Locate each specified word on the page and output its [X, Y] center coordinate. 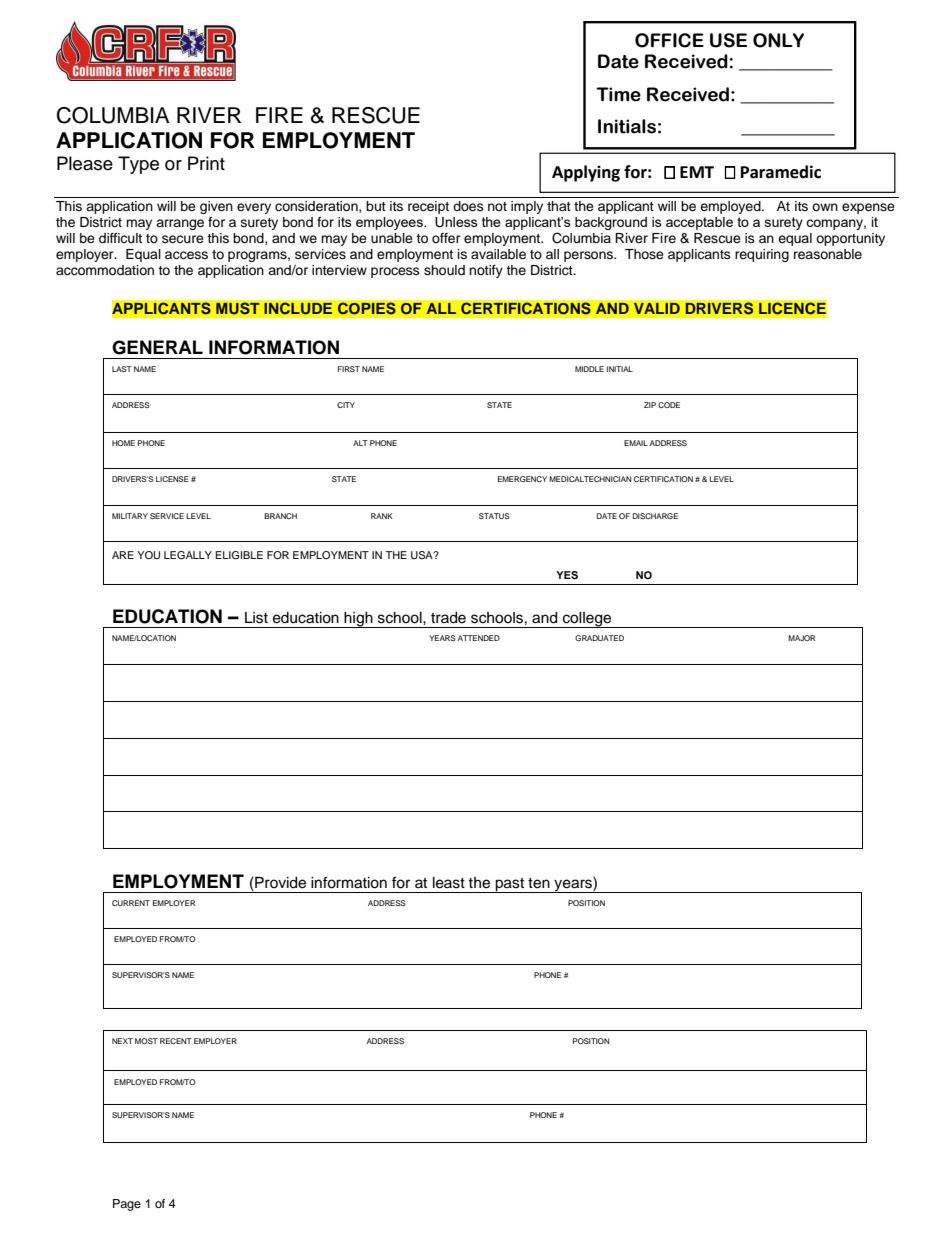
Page [127, 1205]
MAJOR [801, 638]
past [510, 885]
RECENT [176, 1041]
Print [206, 163]
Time [618, 94]
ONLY [778, 40]
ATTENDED [479, 638]
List [256, 618]
